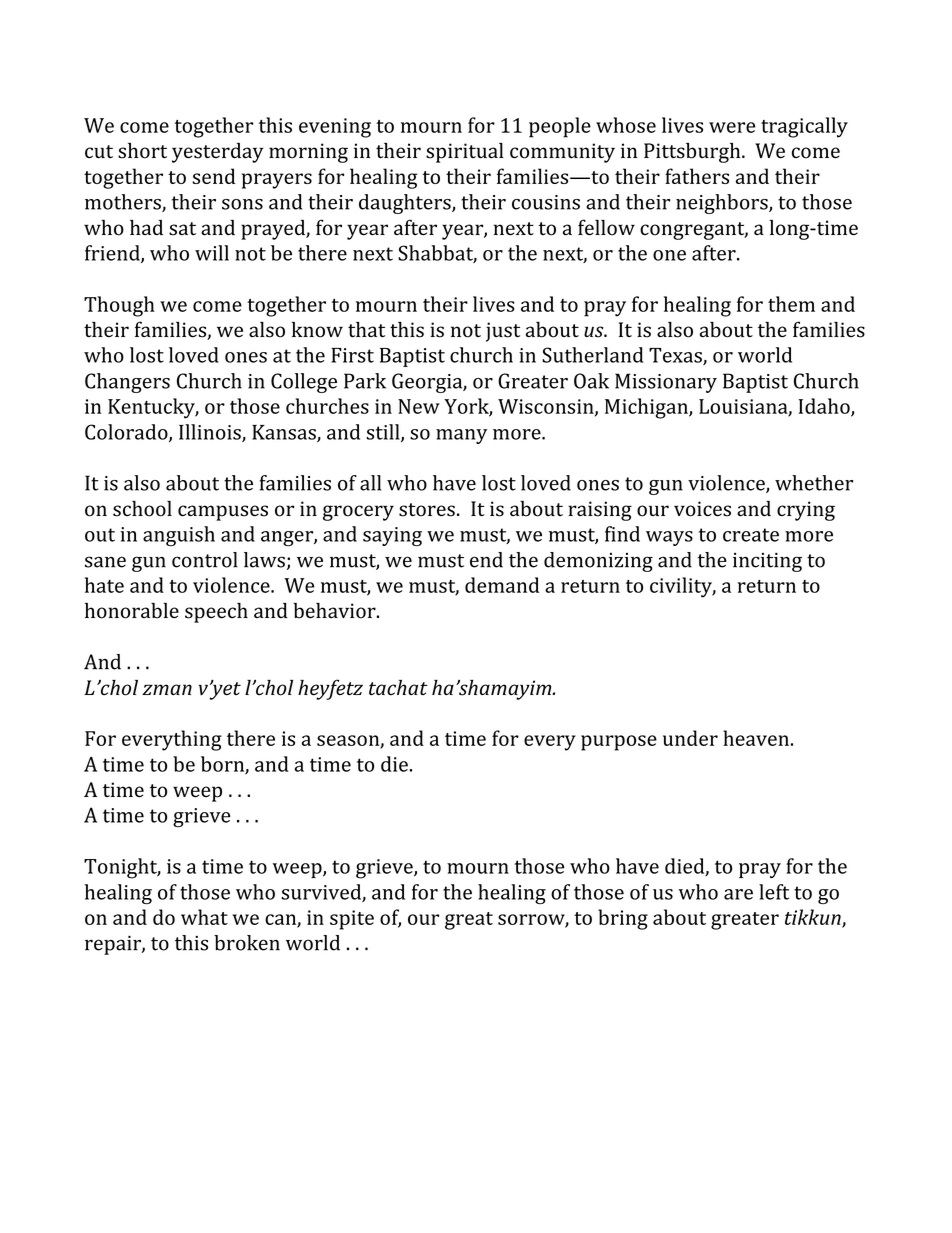 This screenshot has height=1233, width=952. What do you see at coordinates (119, 306) in the screenshot?
I see `Though` at bounding box center [119, 306].
